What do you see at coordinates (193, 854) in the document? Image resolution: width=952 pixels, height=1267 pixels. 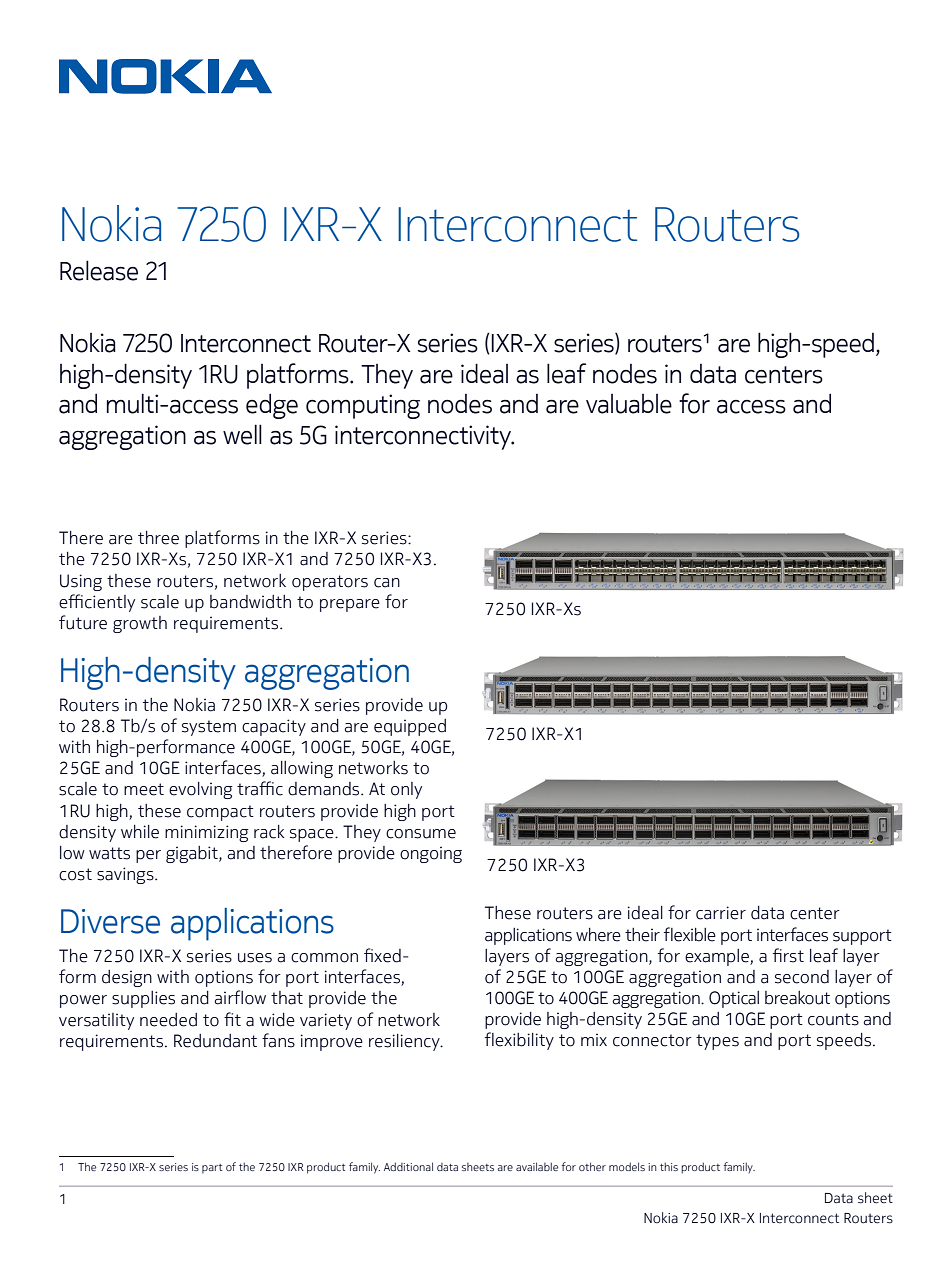 I see `gigabit` at bounding box center [193, 854].
